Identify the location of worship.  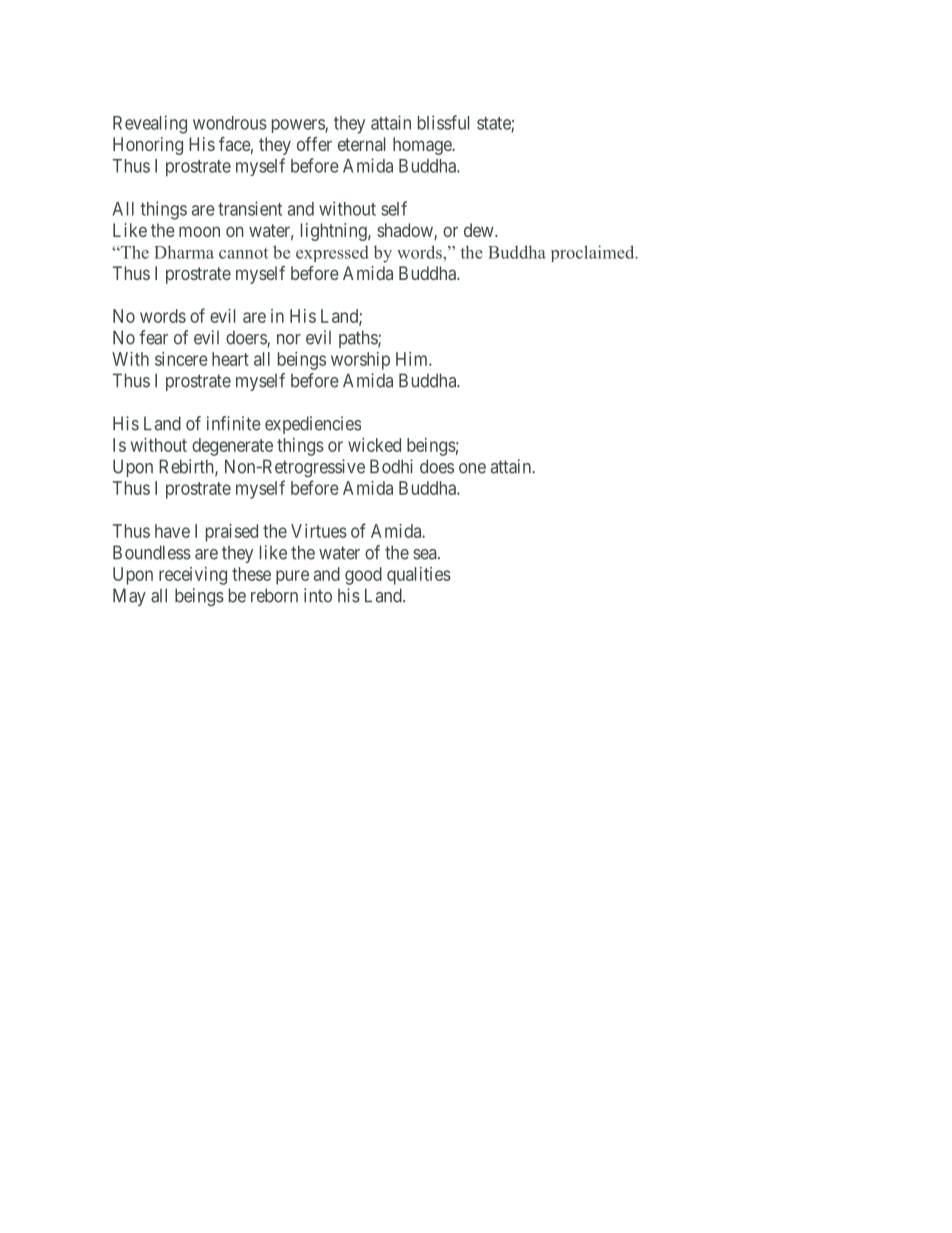
(360, 361).
